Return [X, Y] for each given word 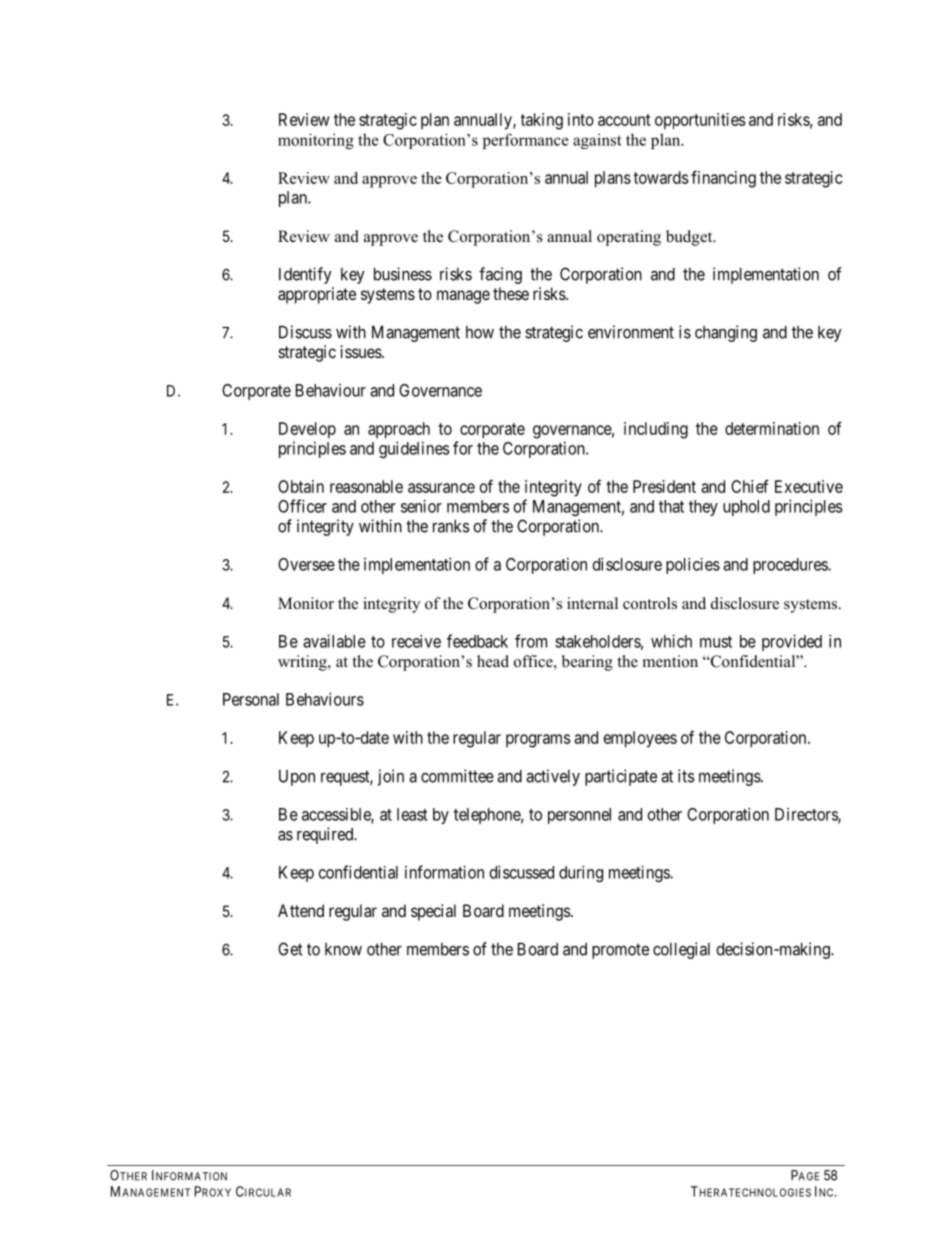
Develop [307, 430]
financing [723, 179]
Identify [305, 275]
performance [526, 141]
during [581, 873]
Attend [301, 910]
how [480, 332]
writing [303, 663]
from [531, 641]
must [716, 642]
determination [772, 428]
